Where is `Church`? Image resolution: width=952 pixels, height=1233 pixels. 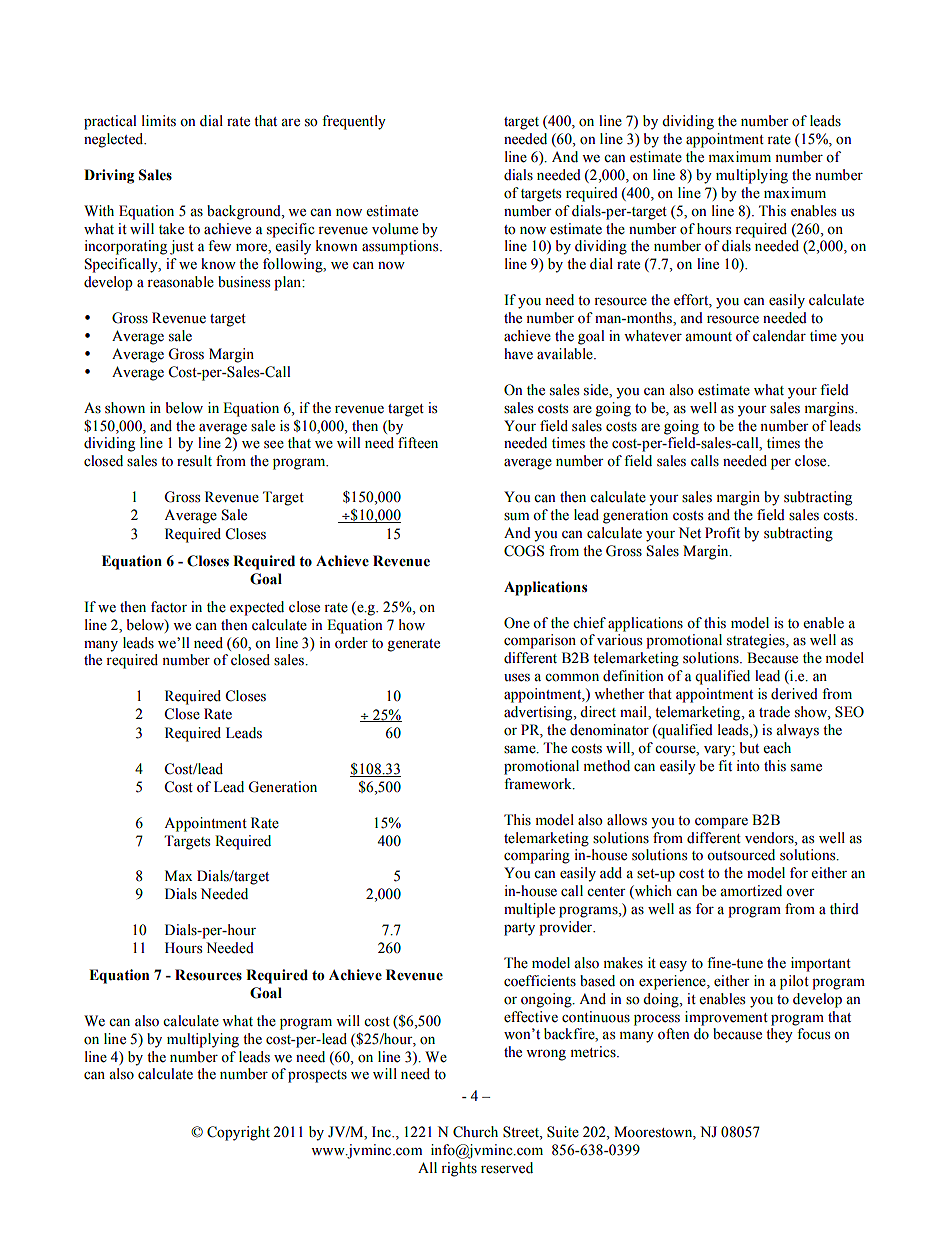 Church is located at coordinates (475, 1132).
